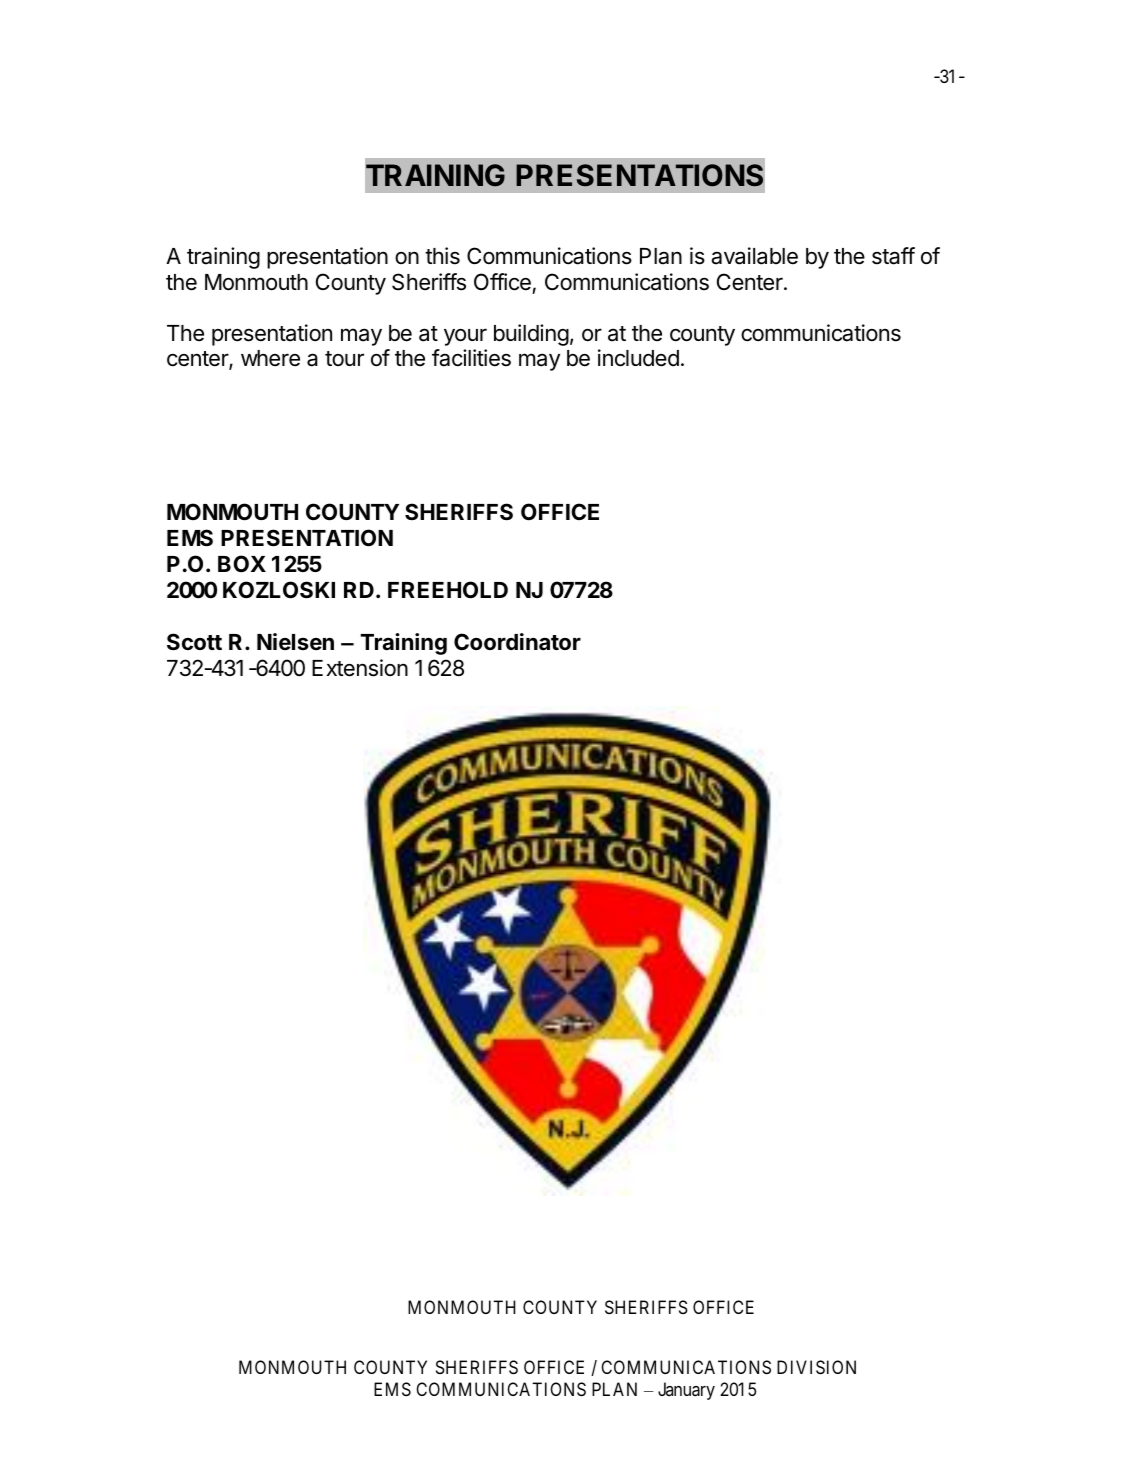  I want to click on where, so click(270, 358).
